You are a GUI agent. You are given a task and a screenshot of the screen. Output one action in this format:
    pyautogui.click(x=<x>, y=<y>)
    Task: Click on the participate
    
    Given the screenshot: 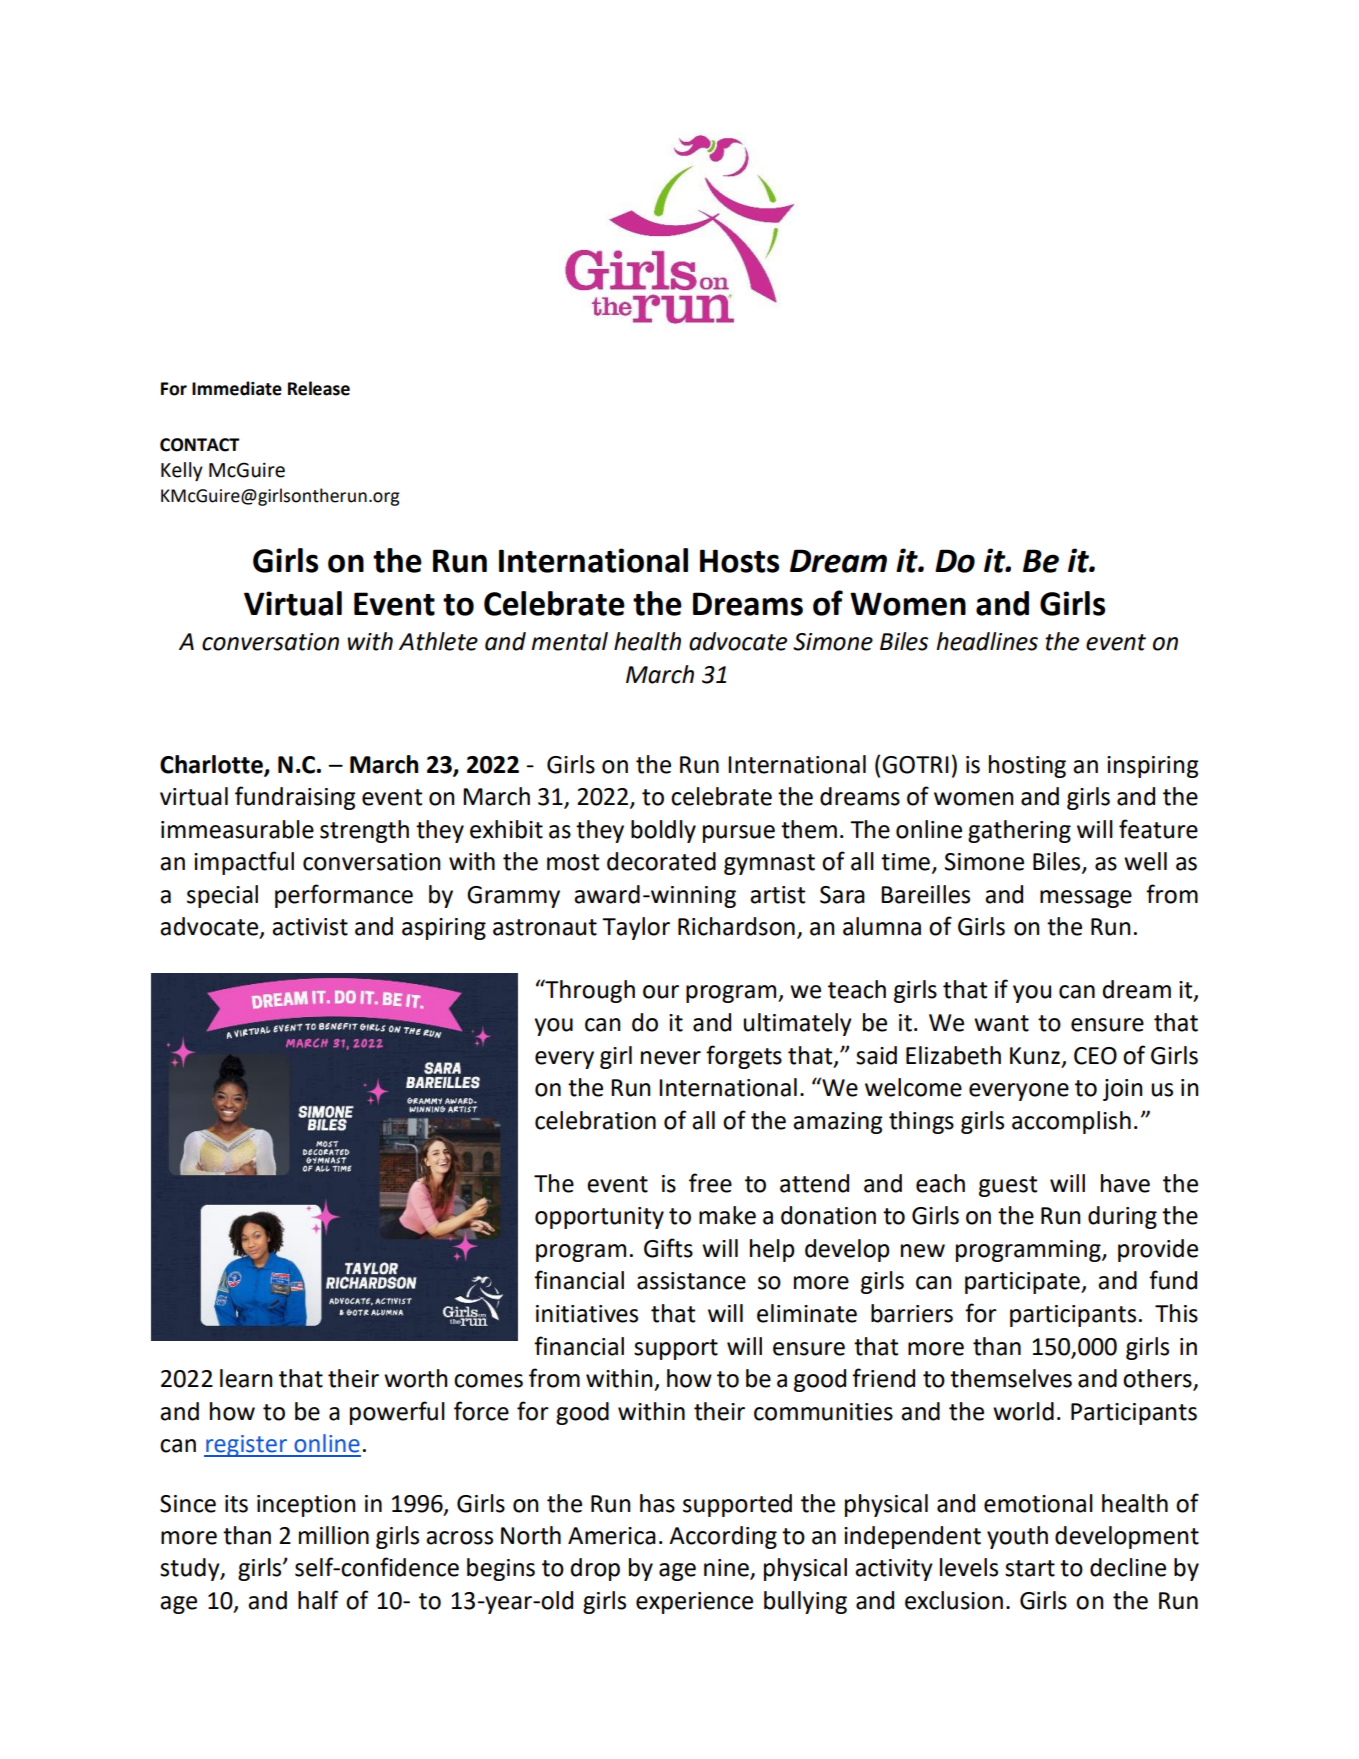 What is the action you would take?
    pyautogui.click(x=1023, y=1283)
